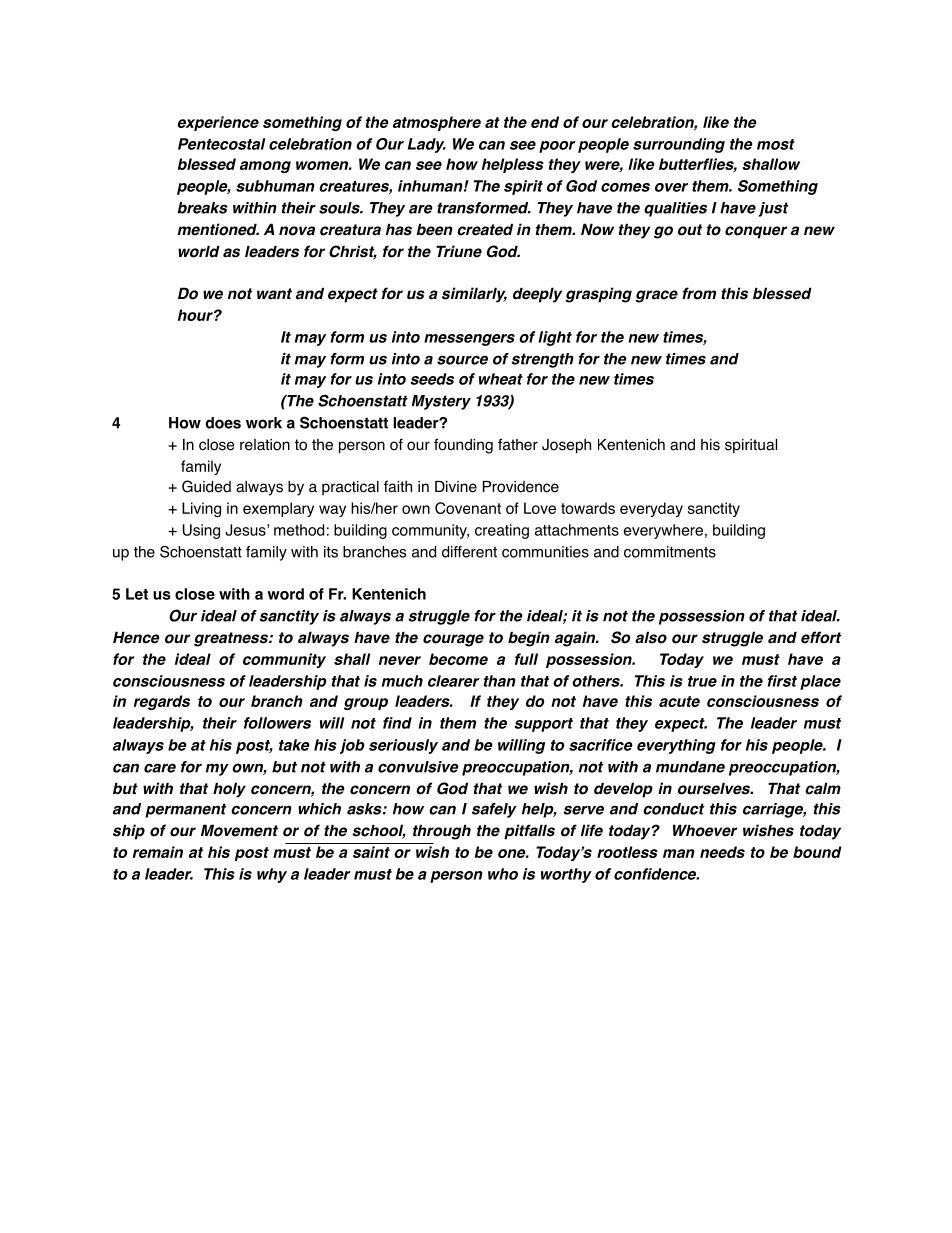  Describe the element at coordinates (722, 852) in the page. I see `needs` at that location.
